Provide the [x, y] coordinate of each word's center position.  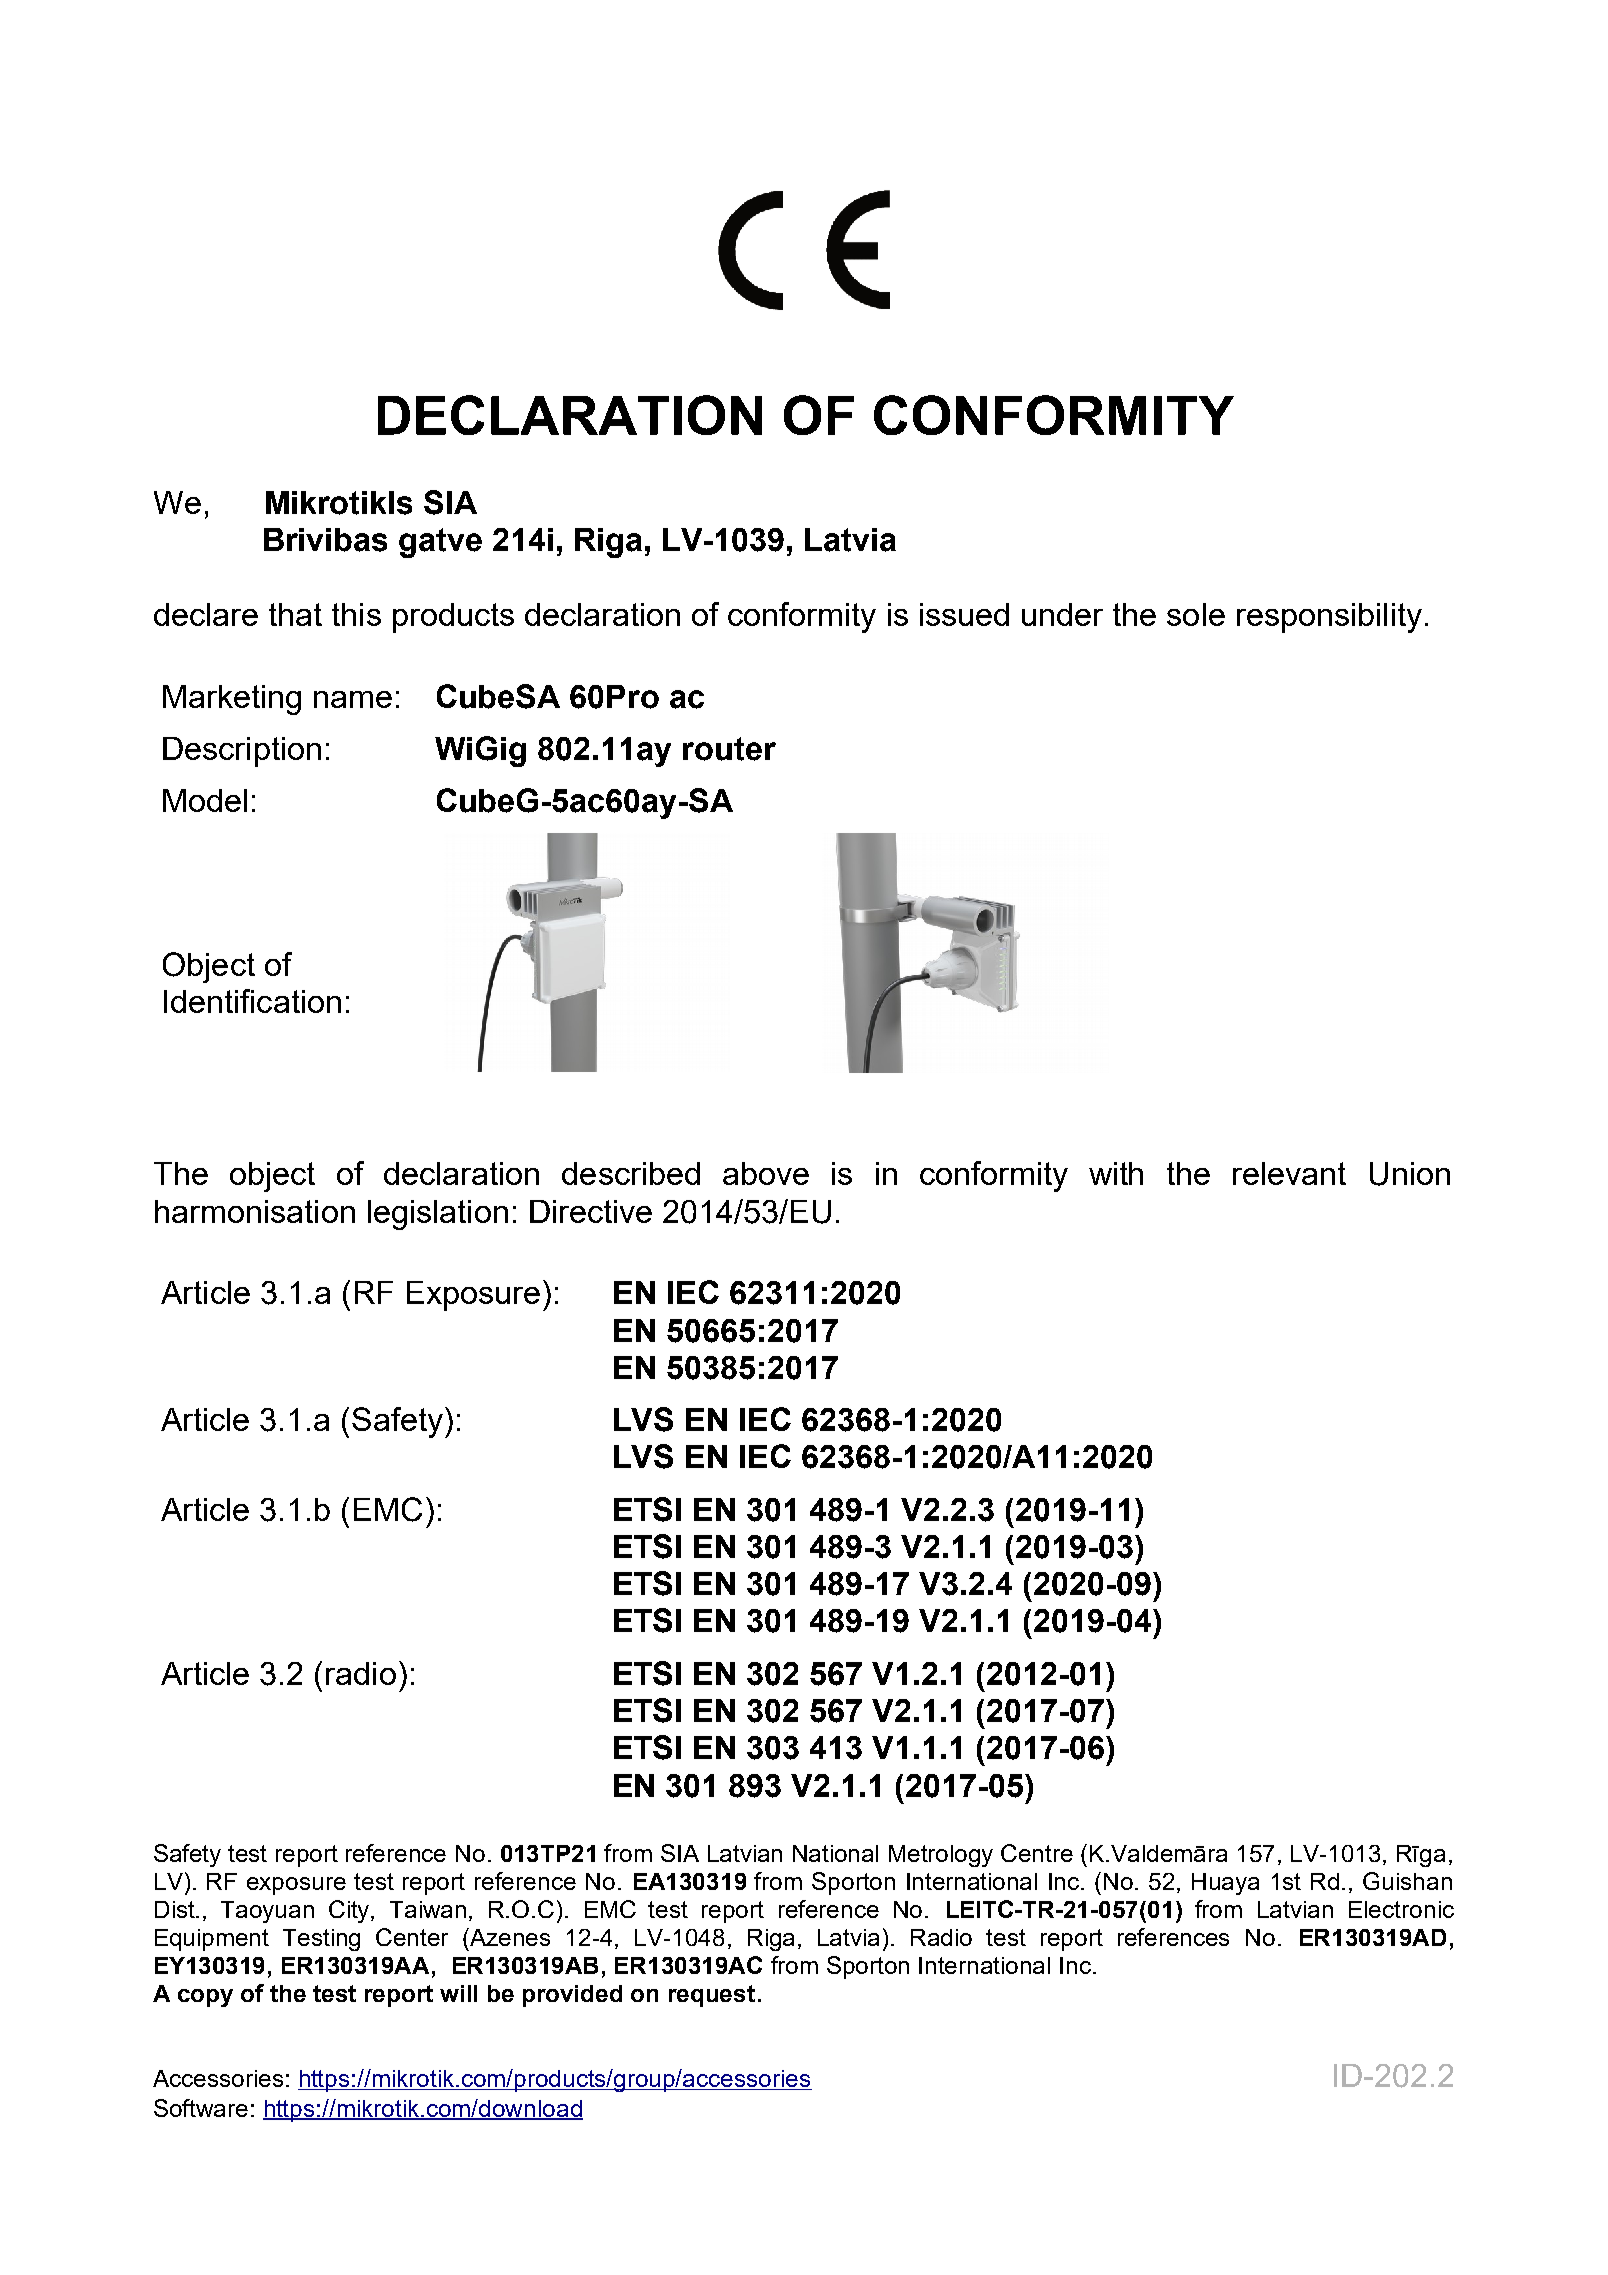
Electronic [1401, 1909]
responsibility [1329, 618]
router [729, 749]
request [712, 1996]
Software [201, 2108]
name [353, 699]
